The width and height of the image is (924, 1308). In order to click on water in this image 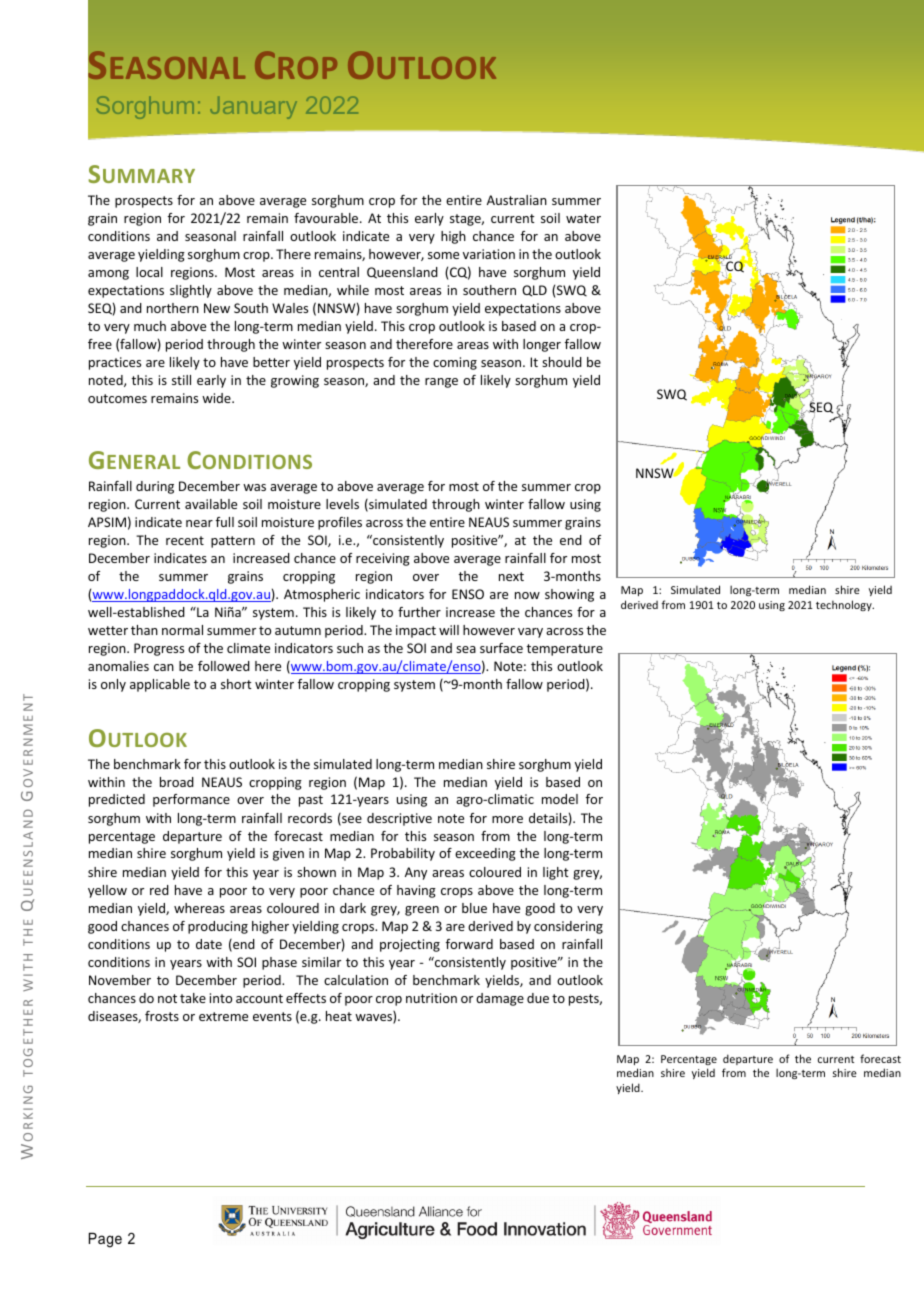, I will do `click(583, 218)`.
